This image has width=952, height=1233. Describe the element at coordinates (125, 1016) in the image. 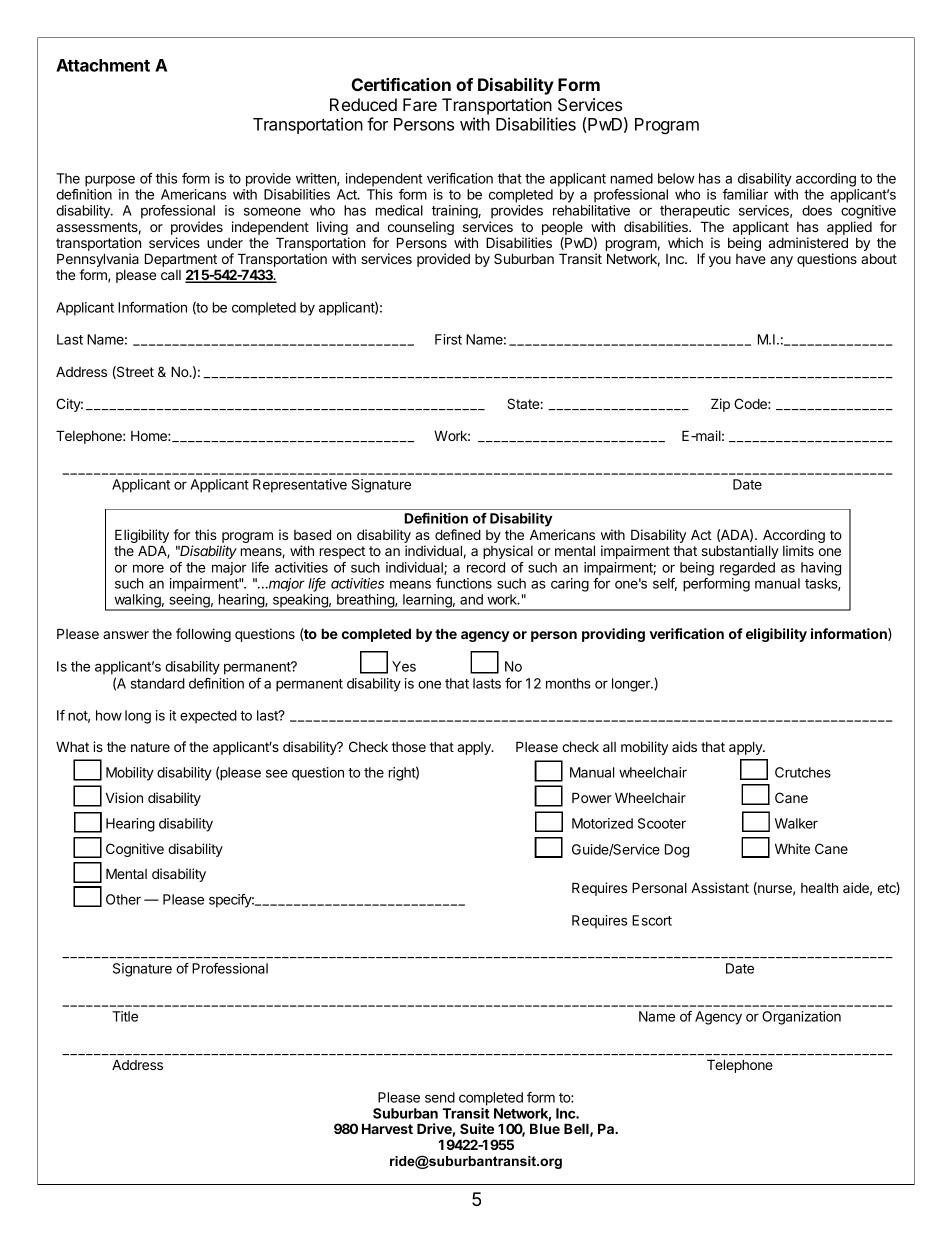

I see `Title` at that location.
